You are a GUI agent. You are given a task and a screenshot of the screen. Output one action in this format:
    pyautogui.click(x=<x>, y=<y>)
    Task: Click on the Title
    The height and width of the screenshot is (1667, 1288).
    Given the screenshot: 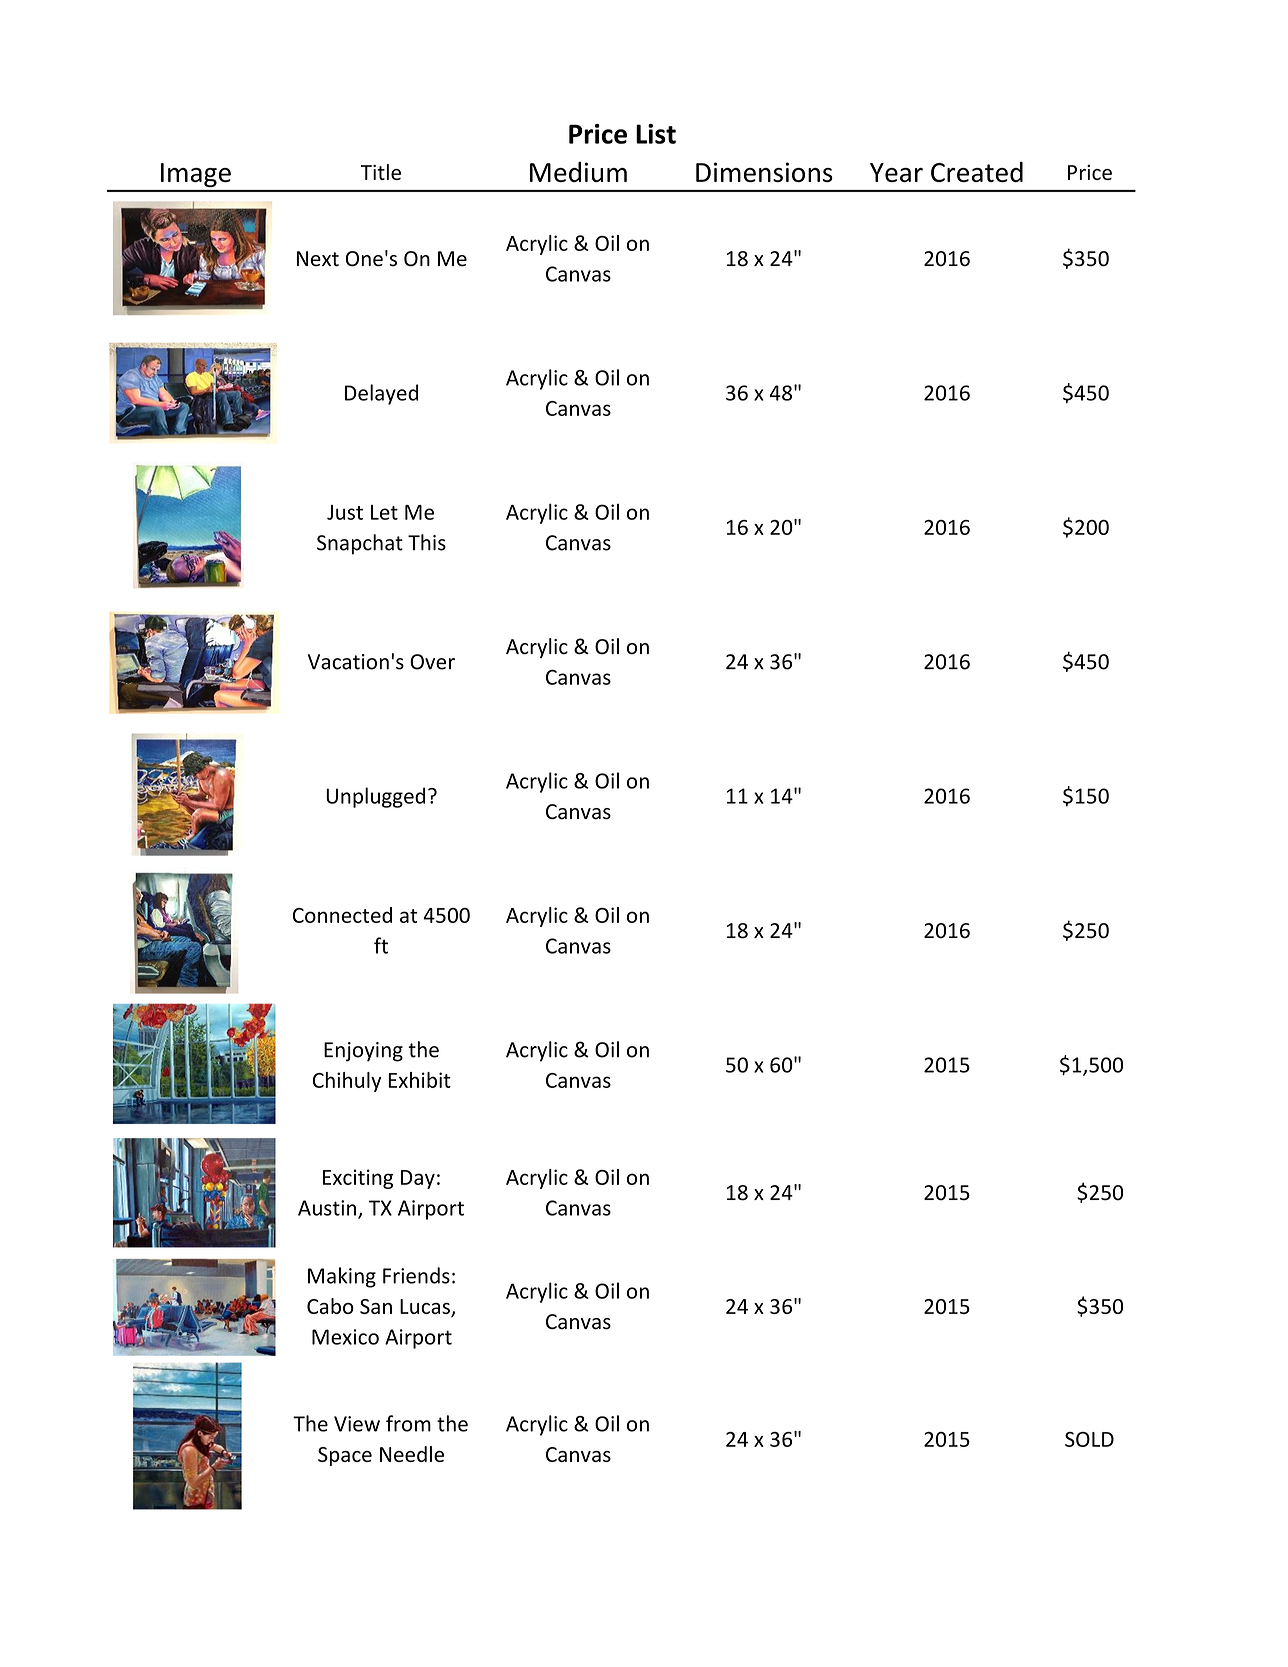 What is the action you would take?
    pyautogui.click(x=381, y=172)
